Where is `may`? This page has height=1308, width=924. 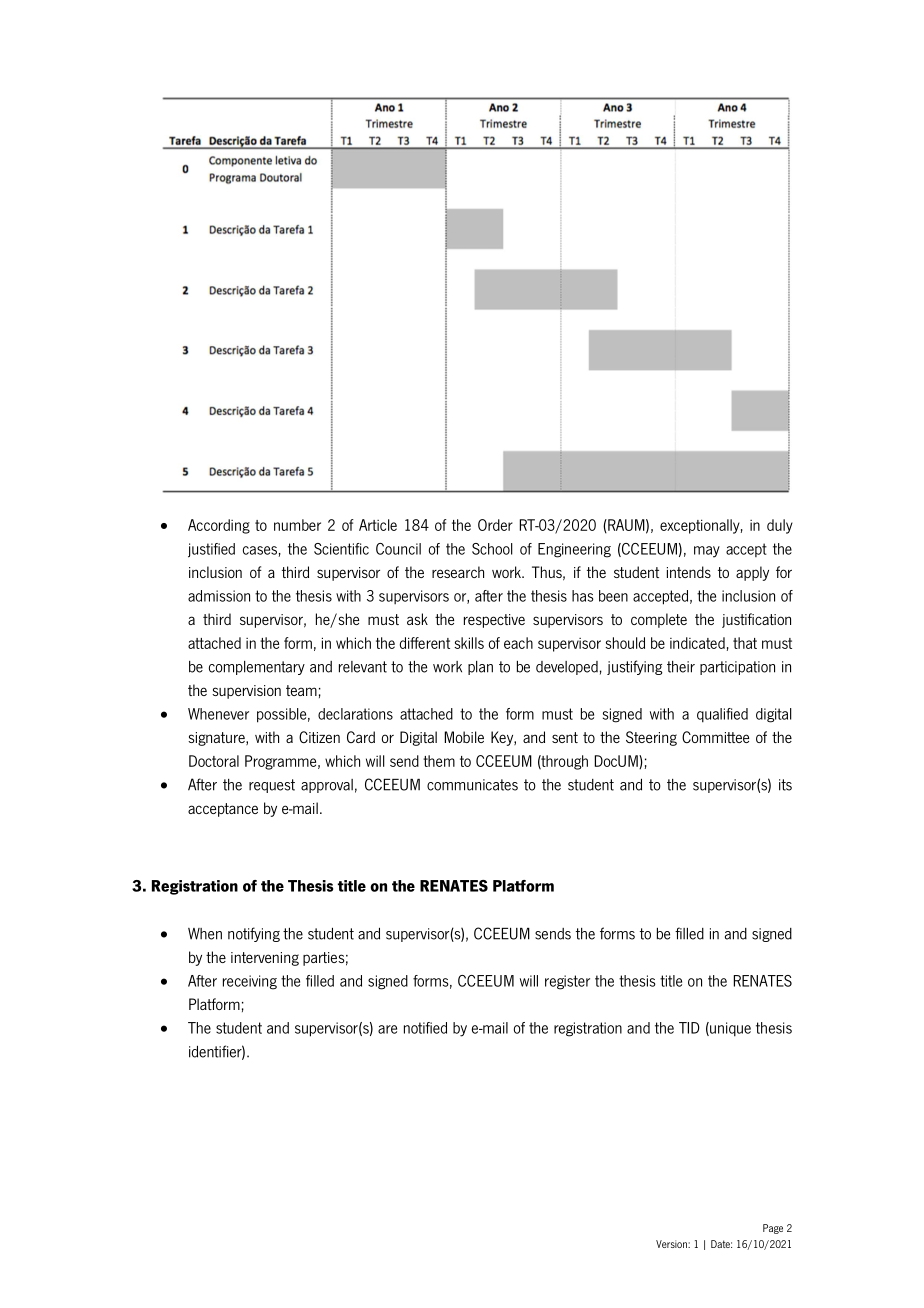 may is located at coordinates (707, 552).
